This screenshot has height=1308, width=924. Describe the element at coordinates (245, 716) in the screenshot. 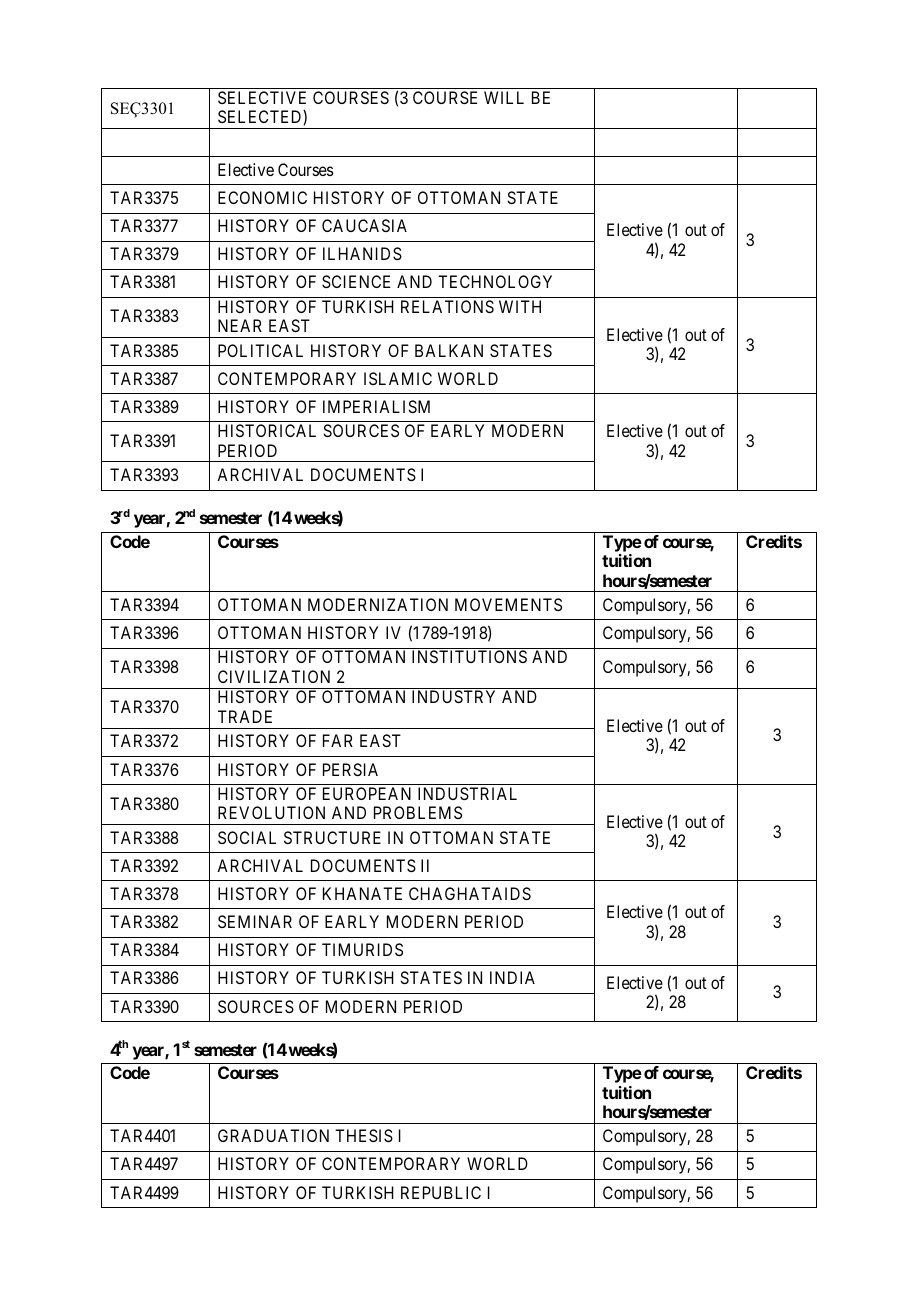

I see `TRADE` at that location.
